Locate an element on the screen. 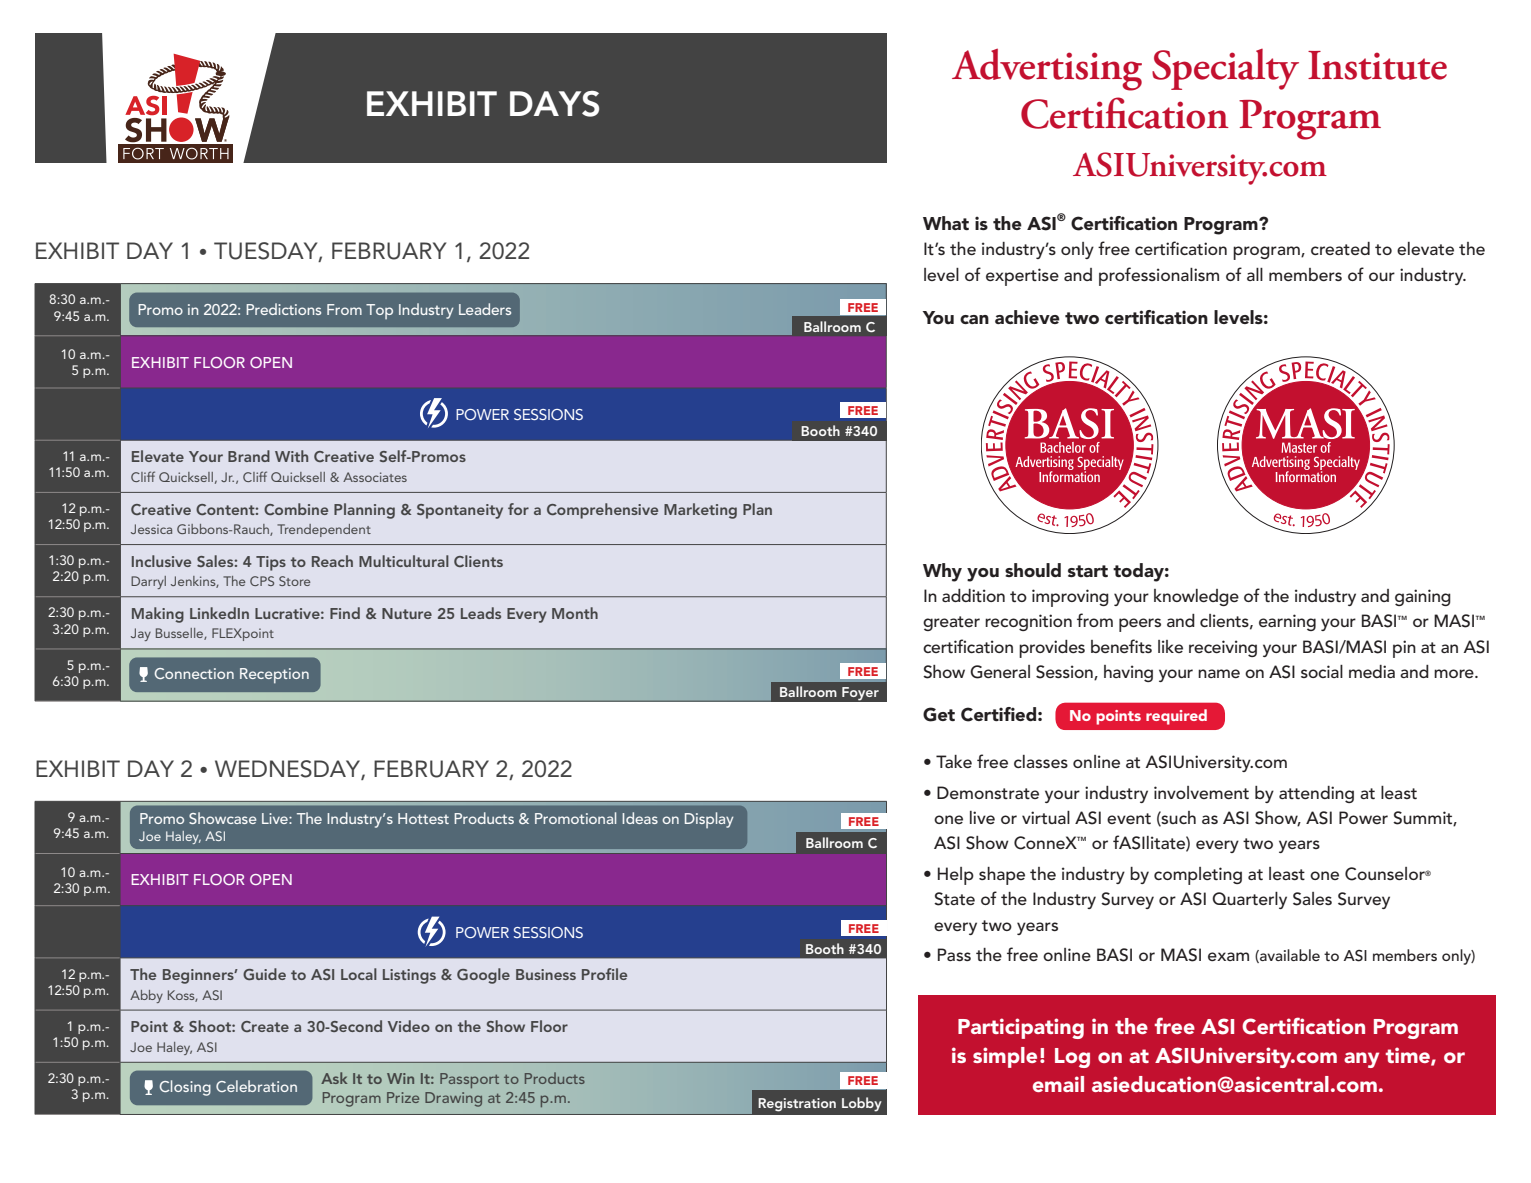 The width and height of the screenshot is (1531, 1183). earning is located at coordinates (1287, 622).
